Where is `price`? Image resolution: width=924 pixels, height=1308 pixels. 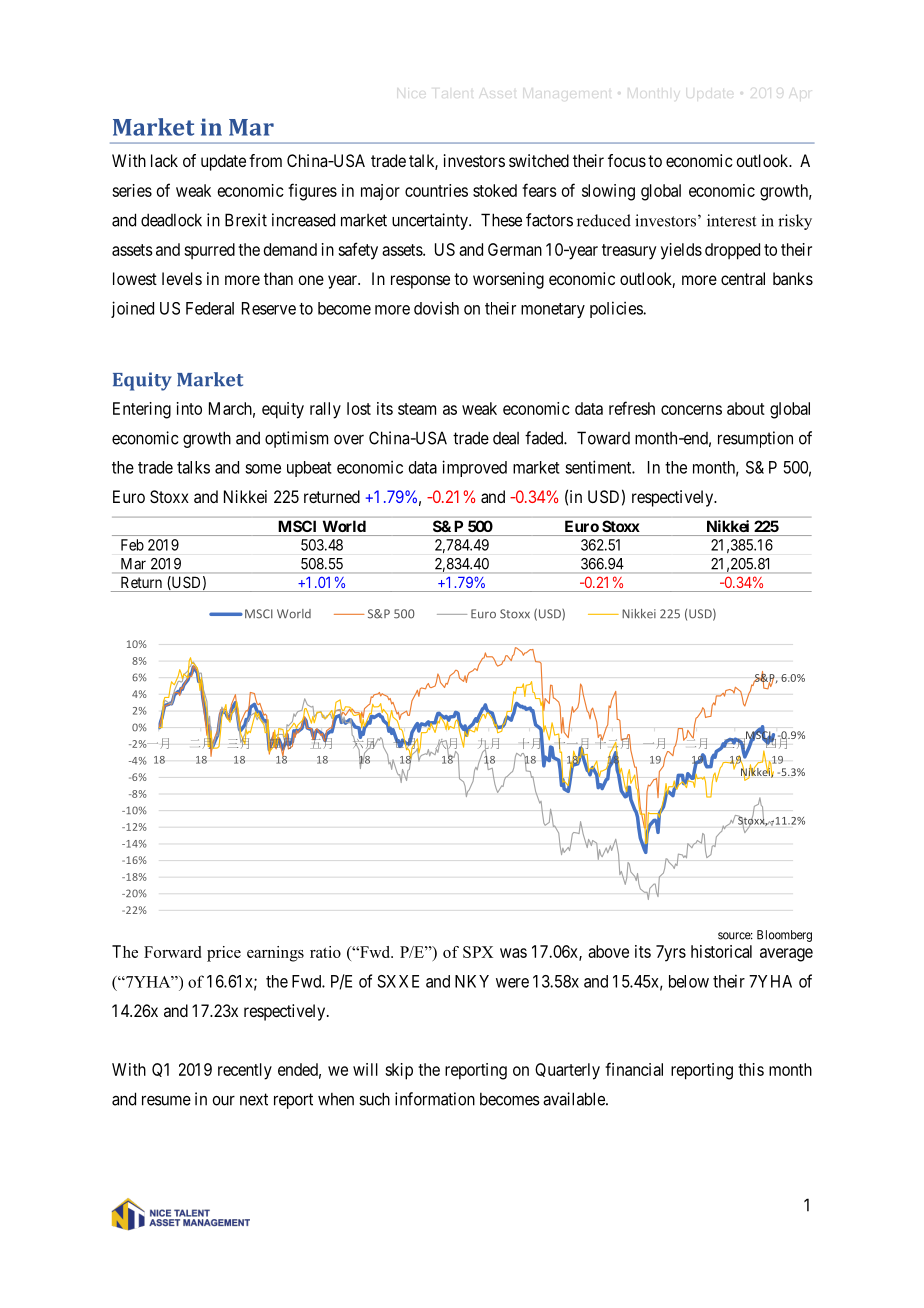 price is located at coordinates (224, 954).
